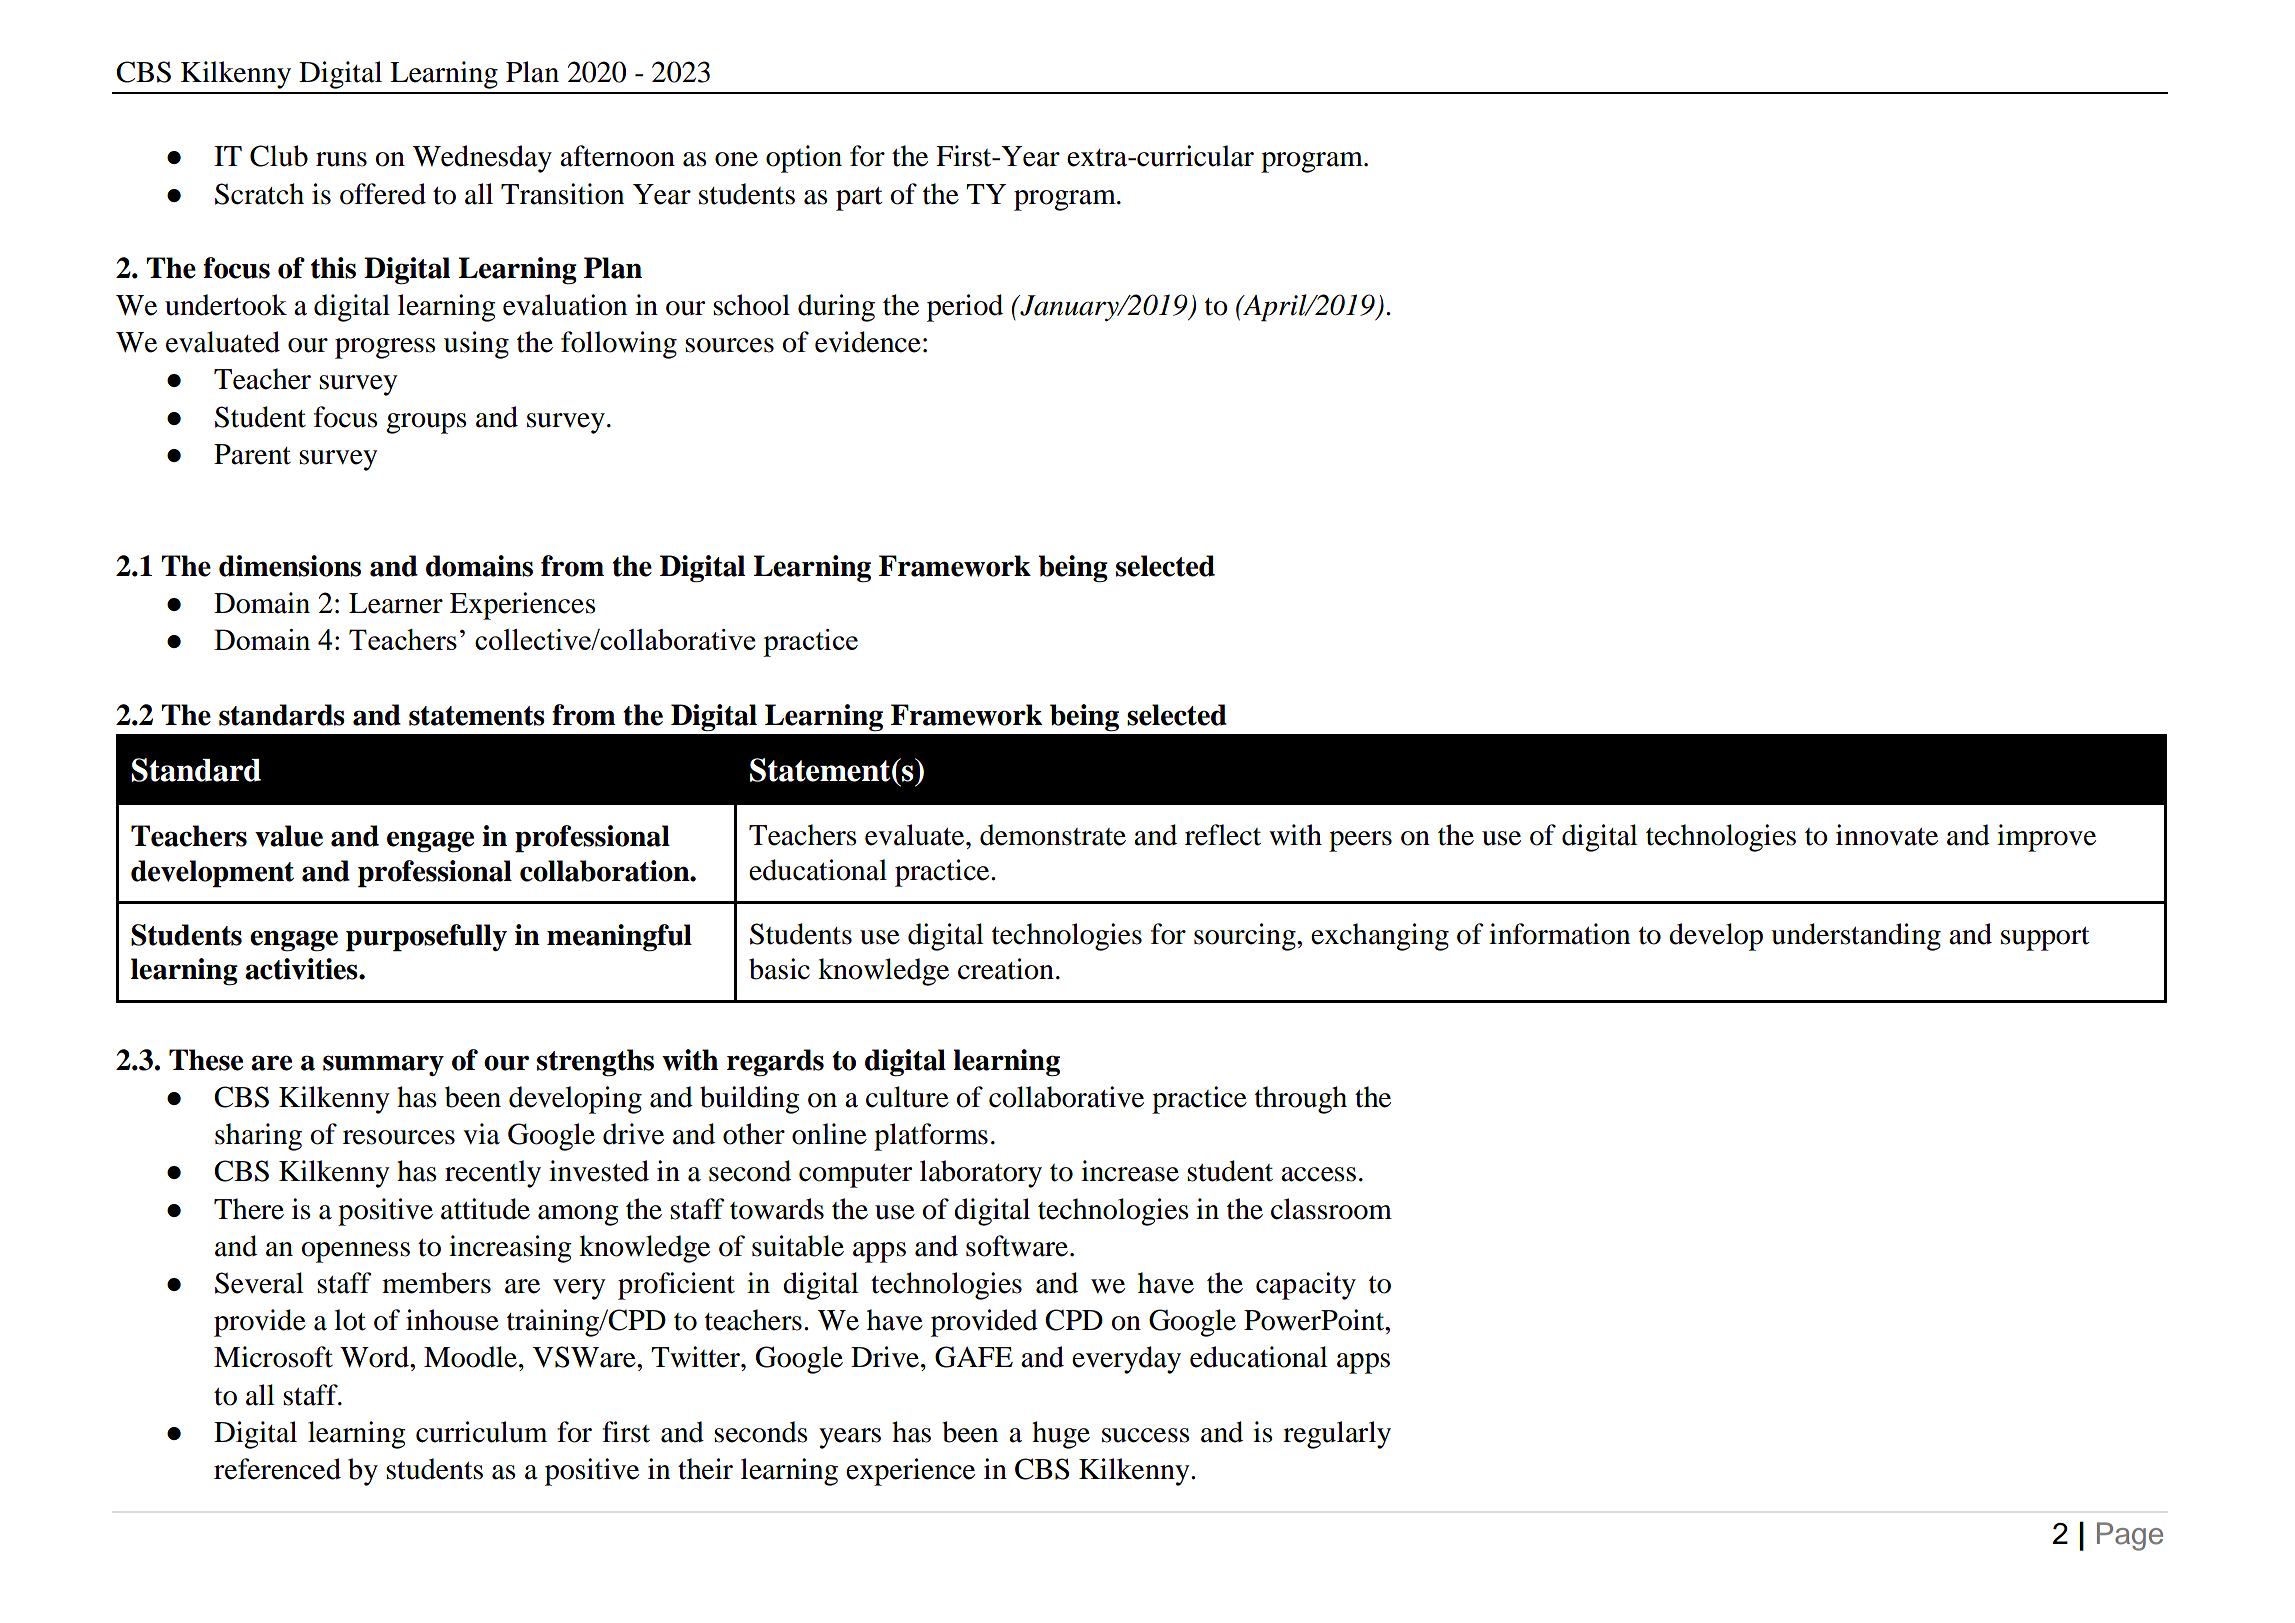 The image size is (2295, 1623). Describe the element at coordinates (383, 194) in the screenshot. I see `offered` at that location.
